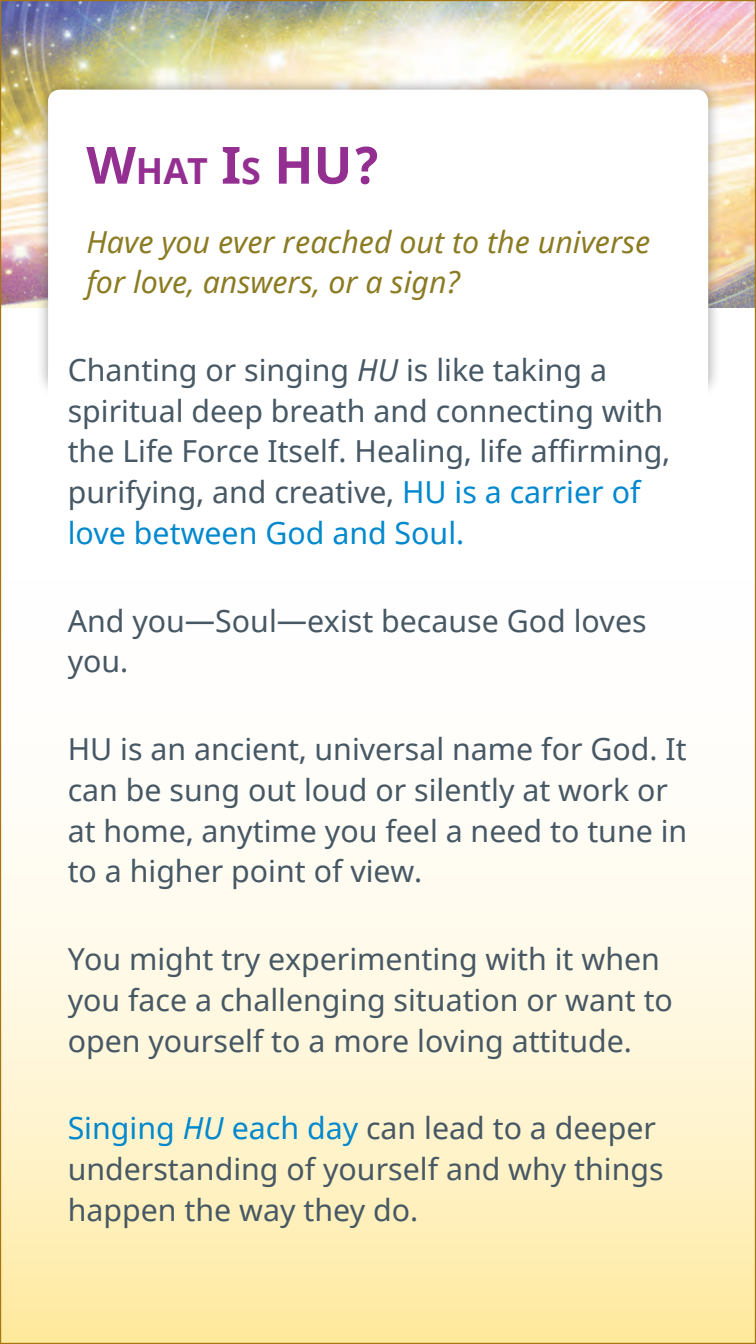 The width and height of the screenshot is (756, 1344). What do you see at coordinates (173, 1172) in the screenshot?
I see `understanding` at bounding box center [173, 1172].
